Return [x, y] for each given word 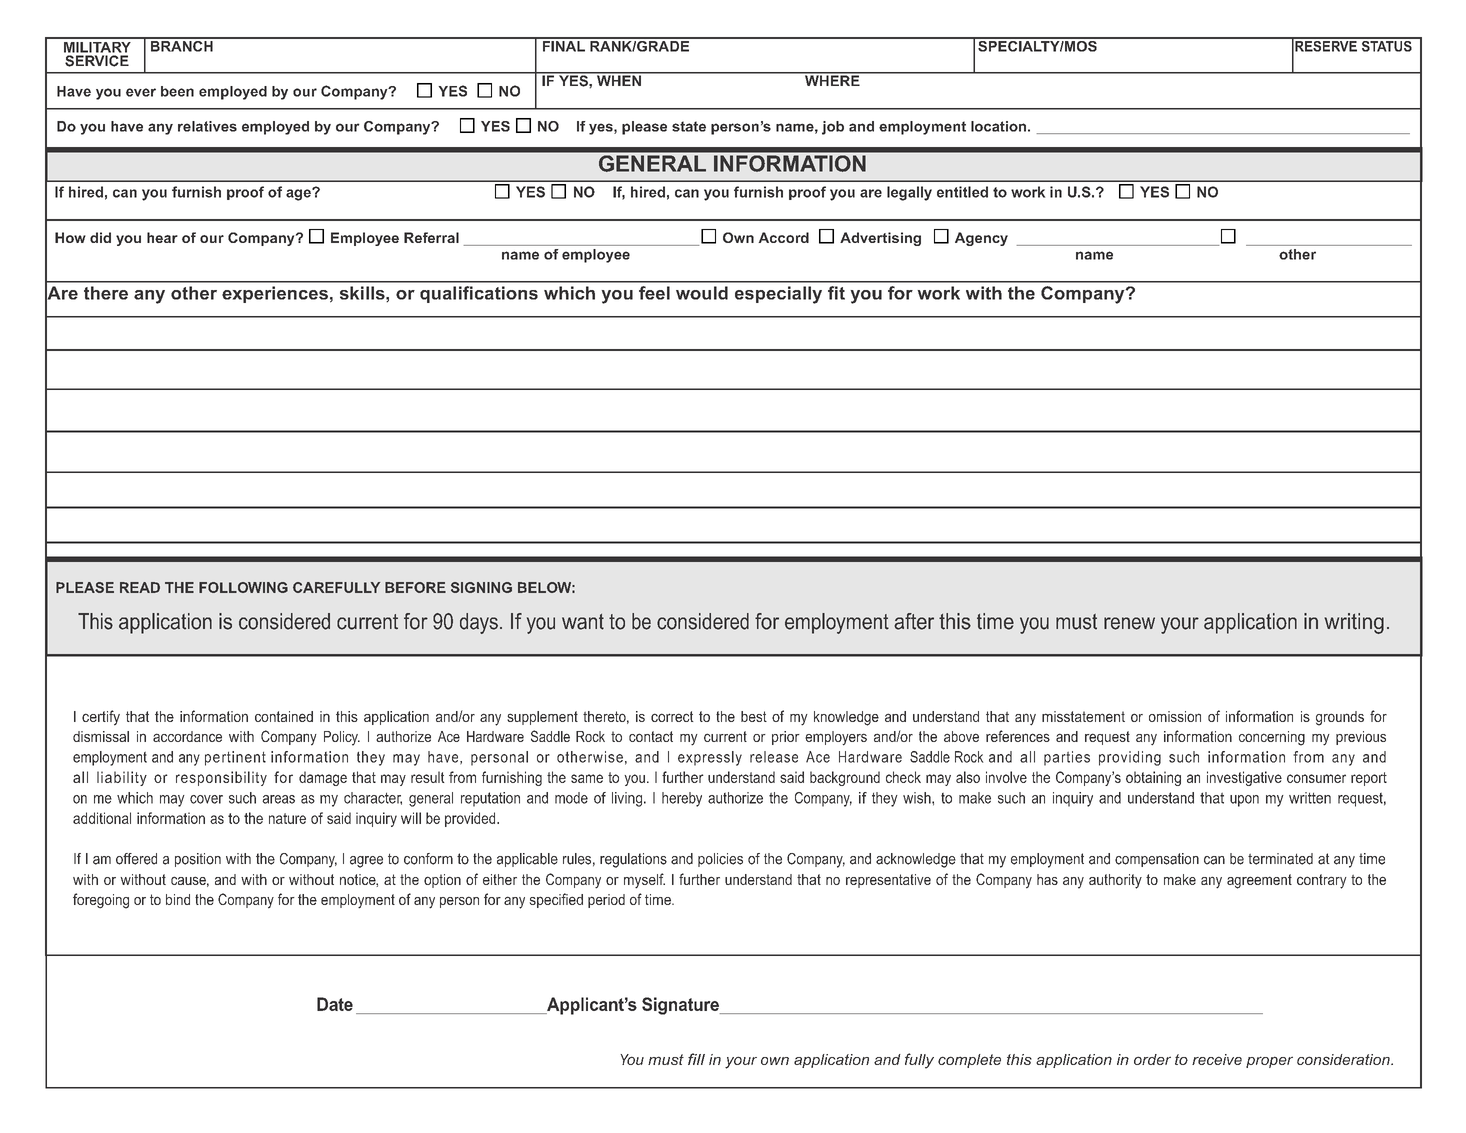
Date [335, 1004]
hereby [682, 799]
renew [1129, 623]
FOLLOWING [243, 587]
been [177, 91]
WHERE [832, 79]
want [583, 622]
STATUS [1386, 45]
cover [206, 799]
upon [1244, 801]
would [702, 293]
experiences [275, 294]
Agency [981, 239]
